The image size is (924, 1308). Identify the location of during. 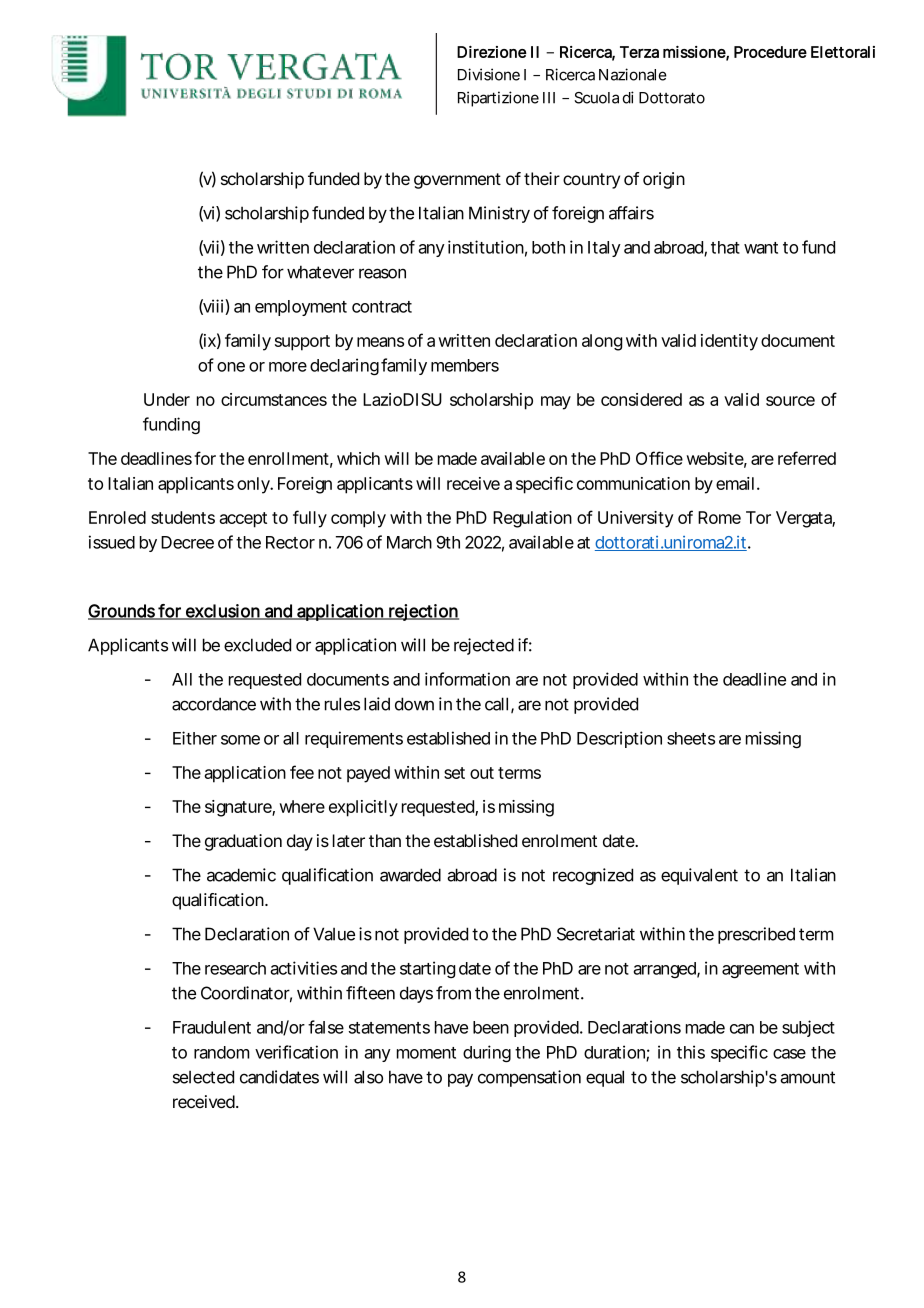
(487, 1053).
